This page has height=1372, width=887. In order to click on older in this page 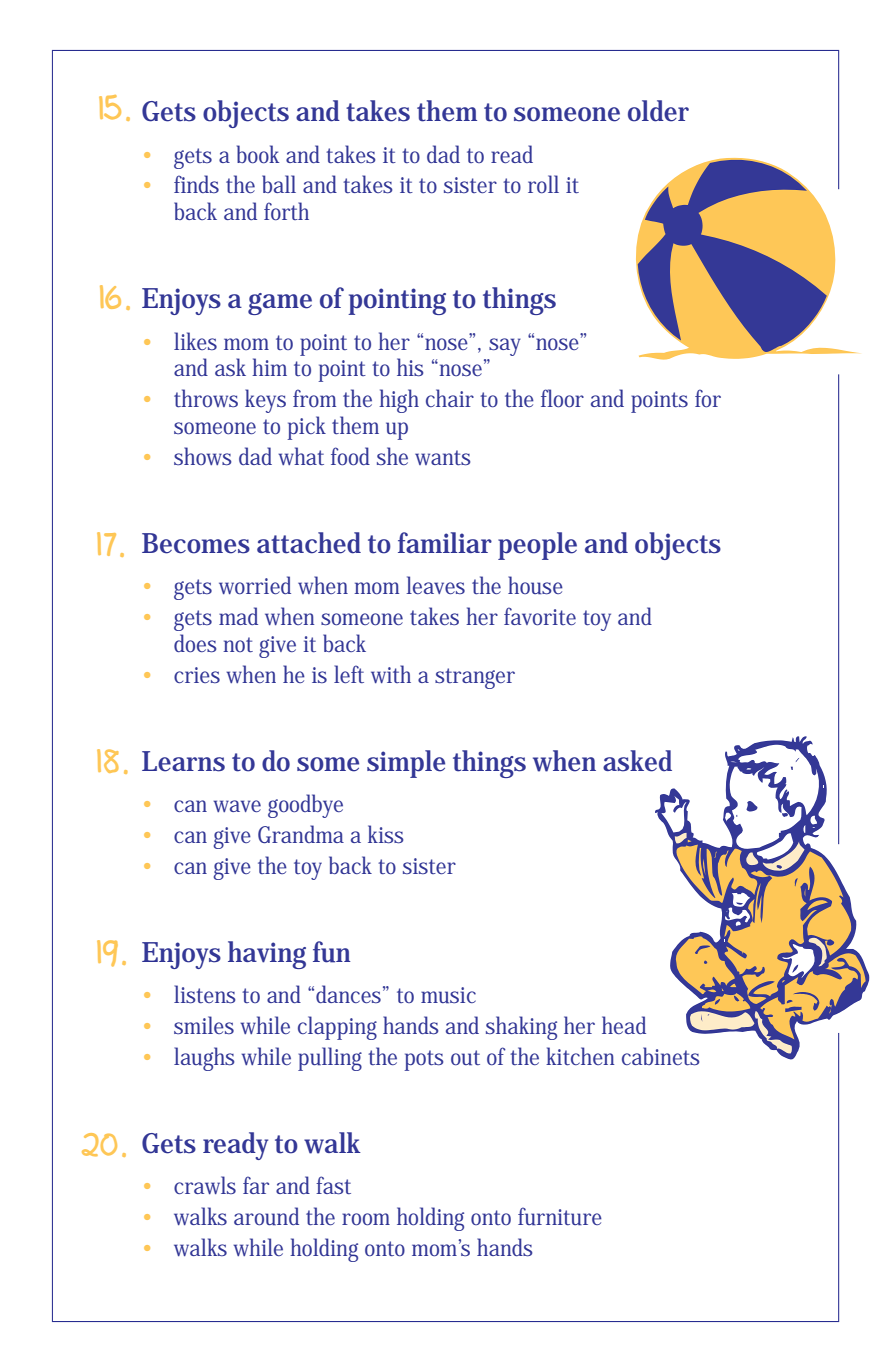, I will do `click(658, 111)`.
